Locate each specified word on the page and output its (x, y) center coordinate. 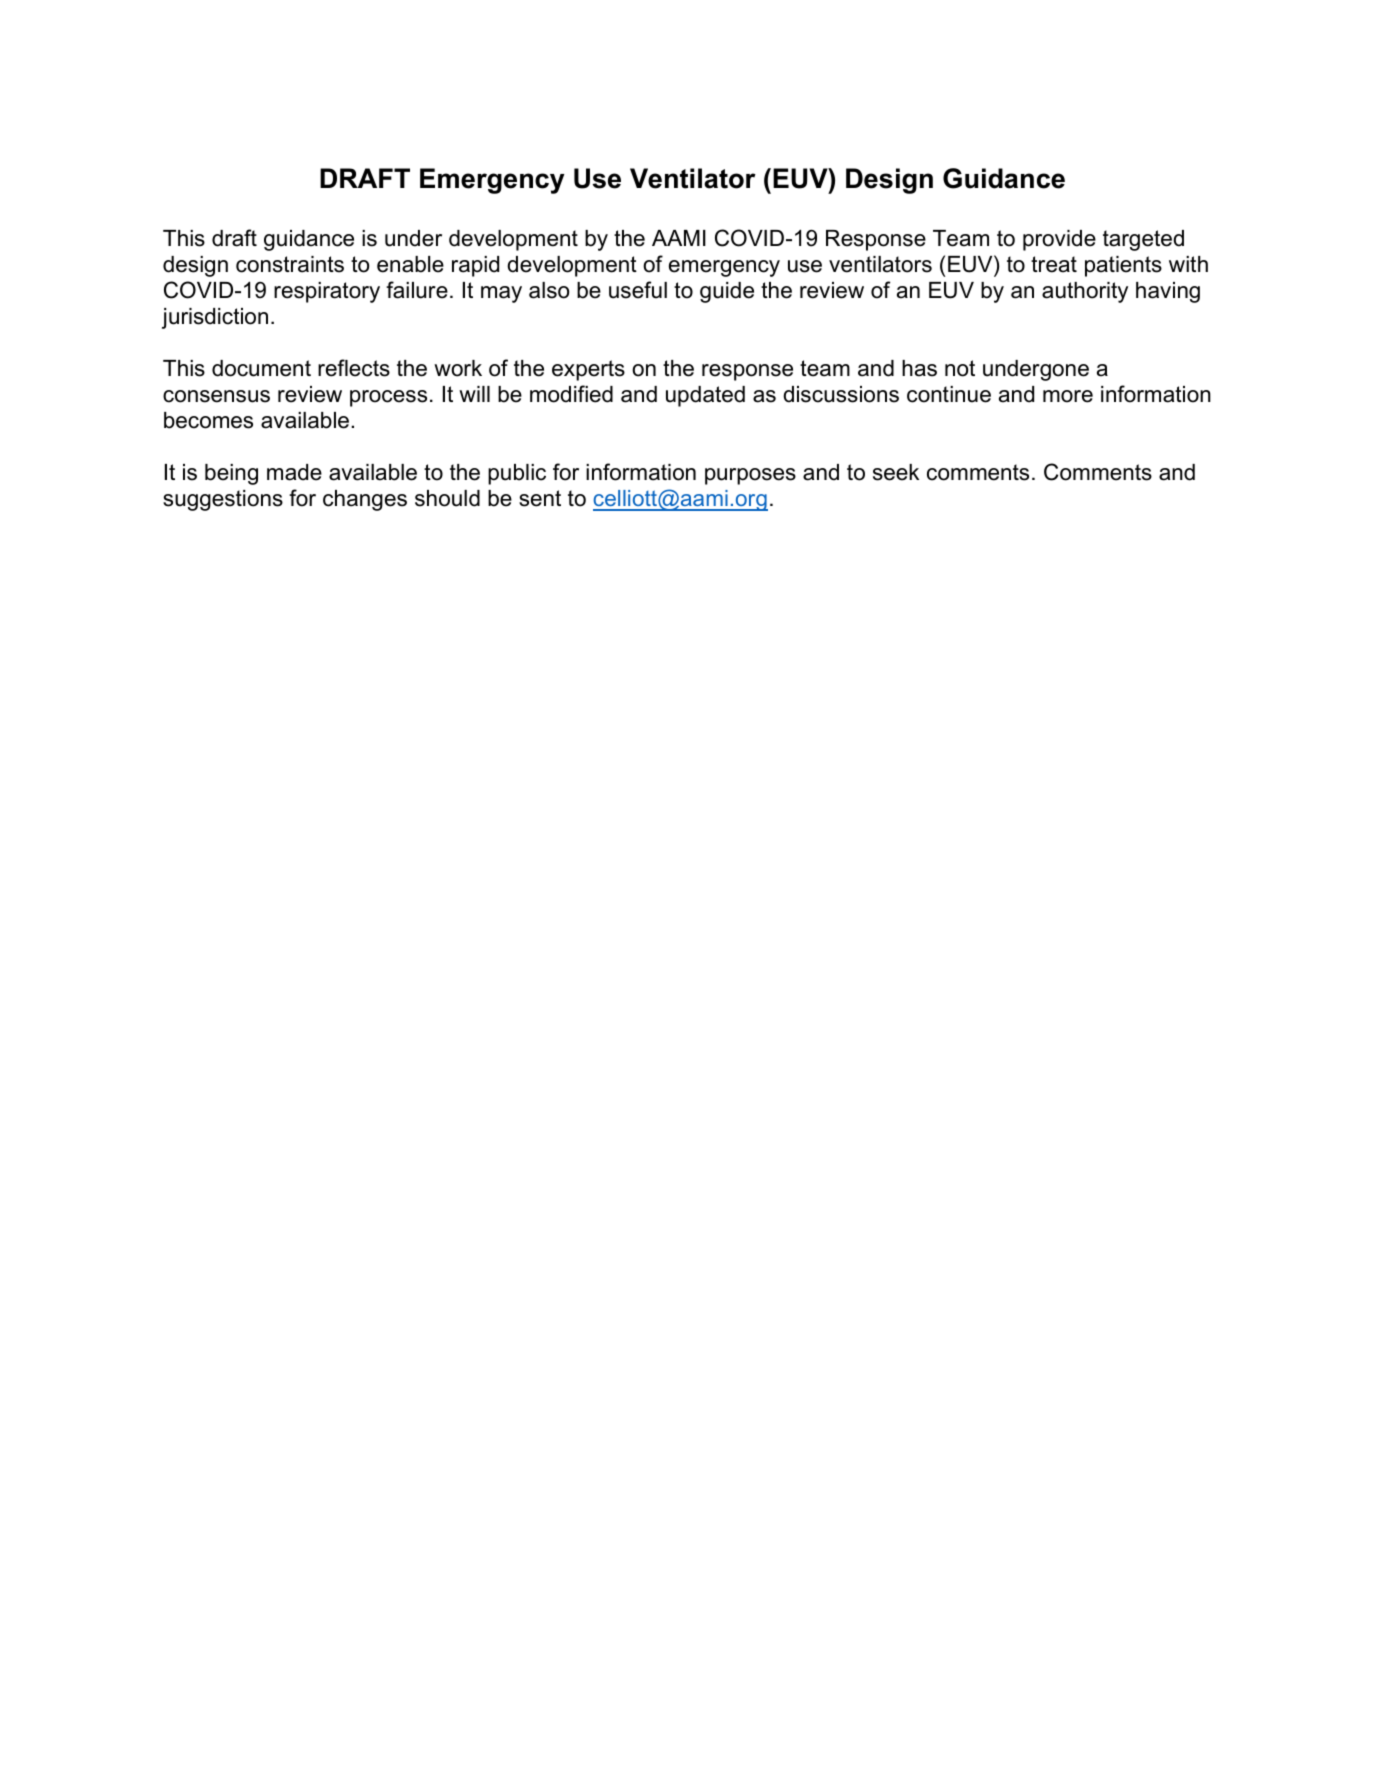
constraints (290, 264)
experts (588, 370)
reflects (354, 368)
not (960, 368)
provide (1059, 240)
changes (365, 500)
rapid (475, 266)
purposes (750, 476)
